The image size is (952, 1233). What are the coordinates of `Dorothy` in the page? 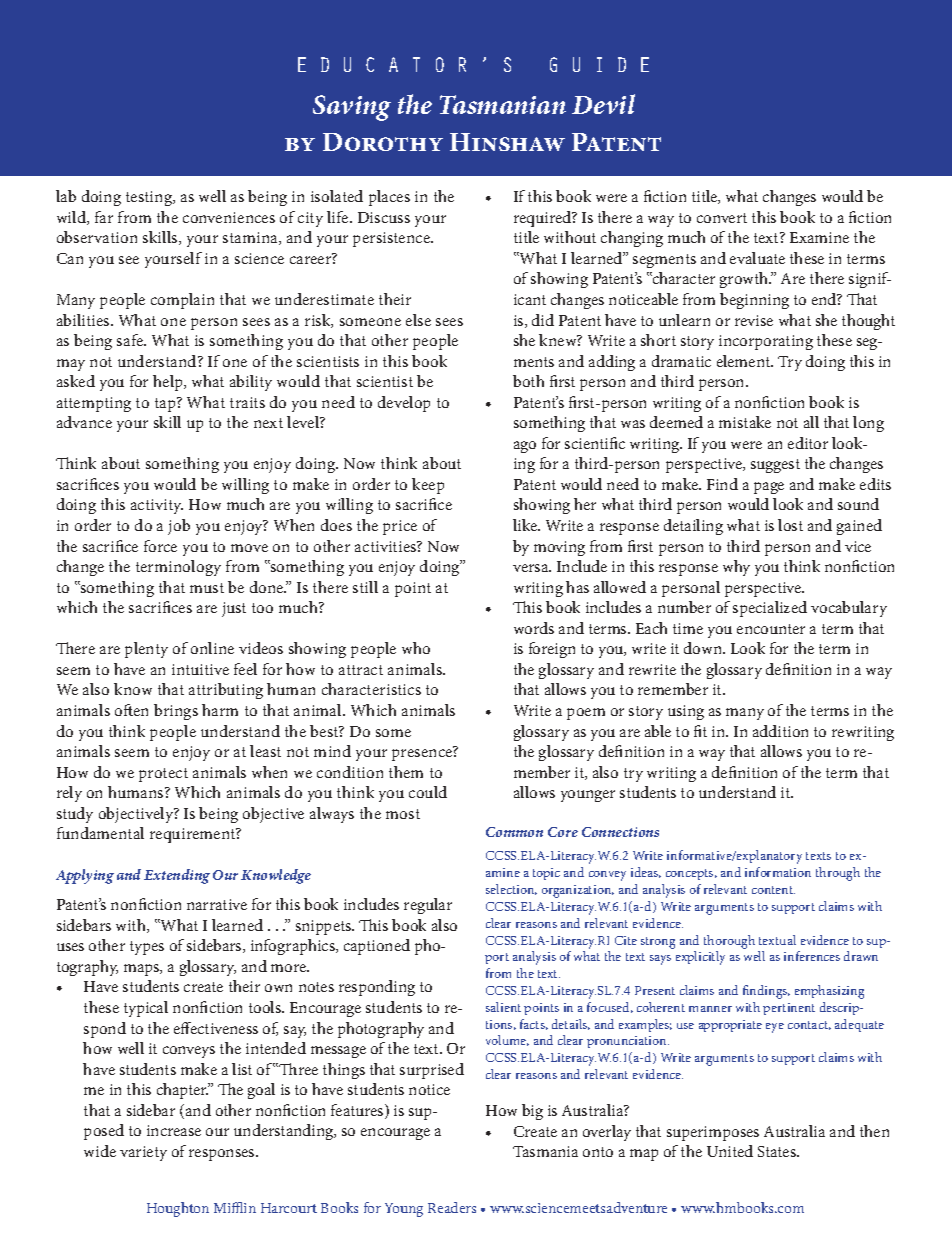 It's located at (383, 142).
